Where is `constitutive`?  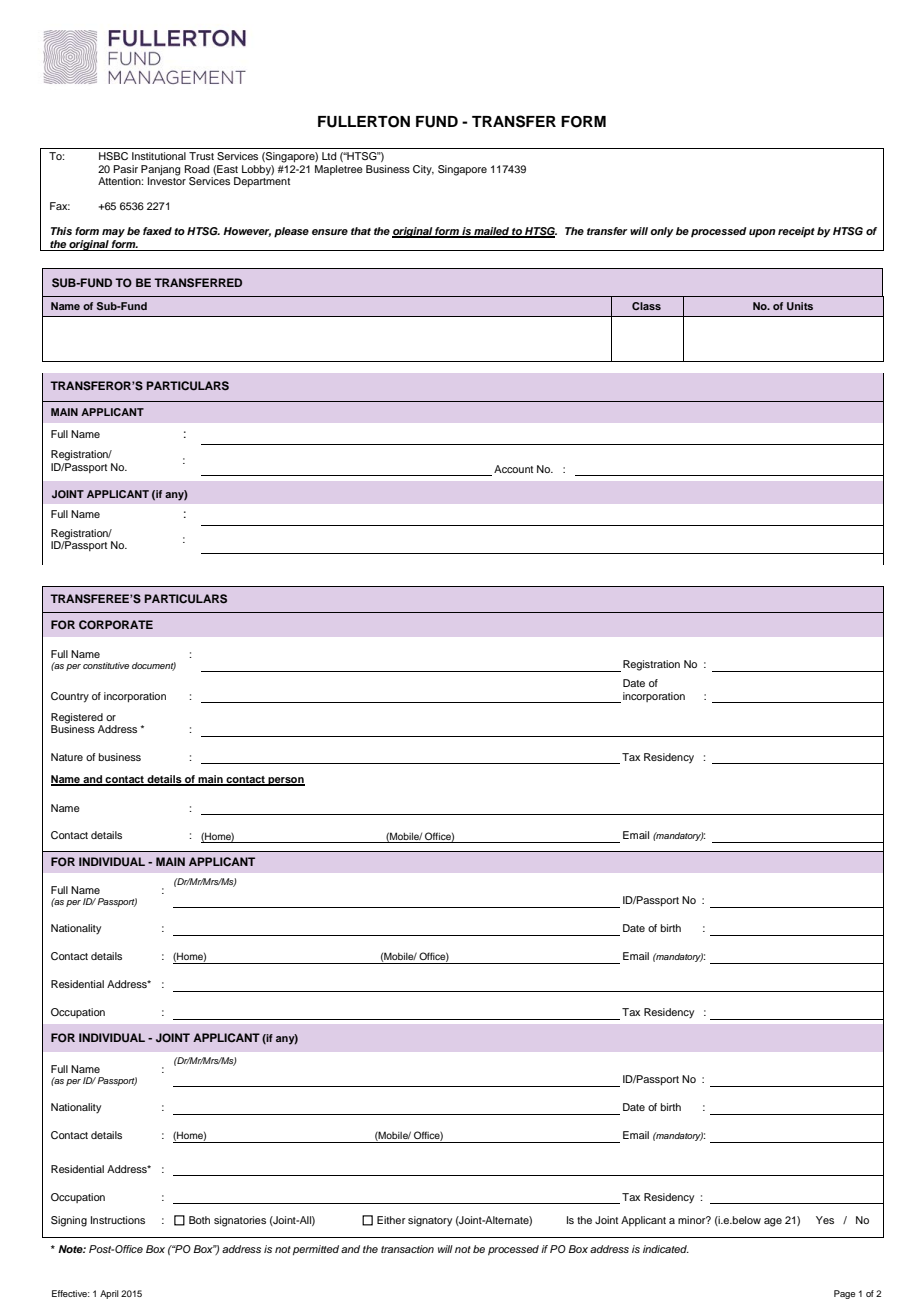 constitutive is located at coordinates (106, 665).
